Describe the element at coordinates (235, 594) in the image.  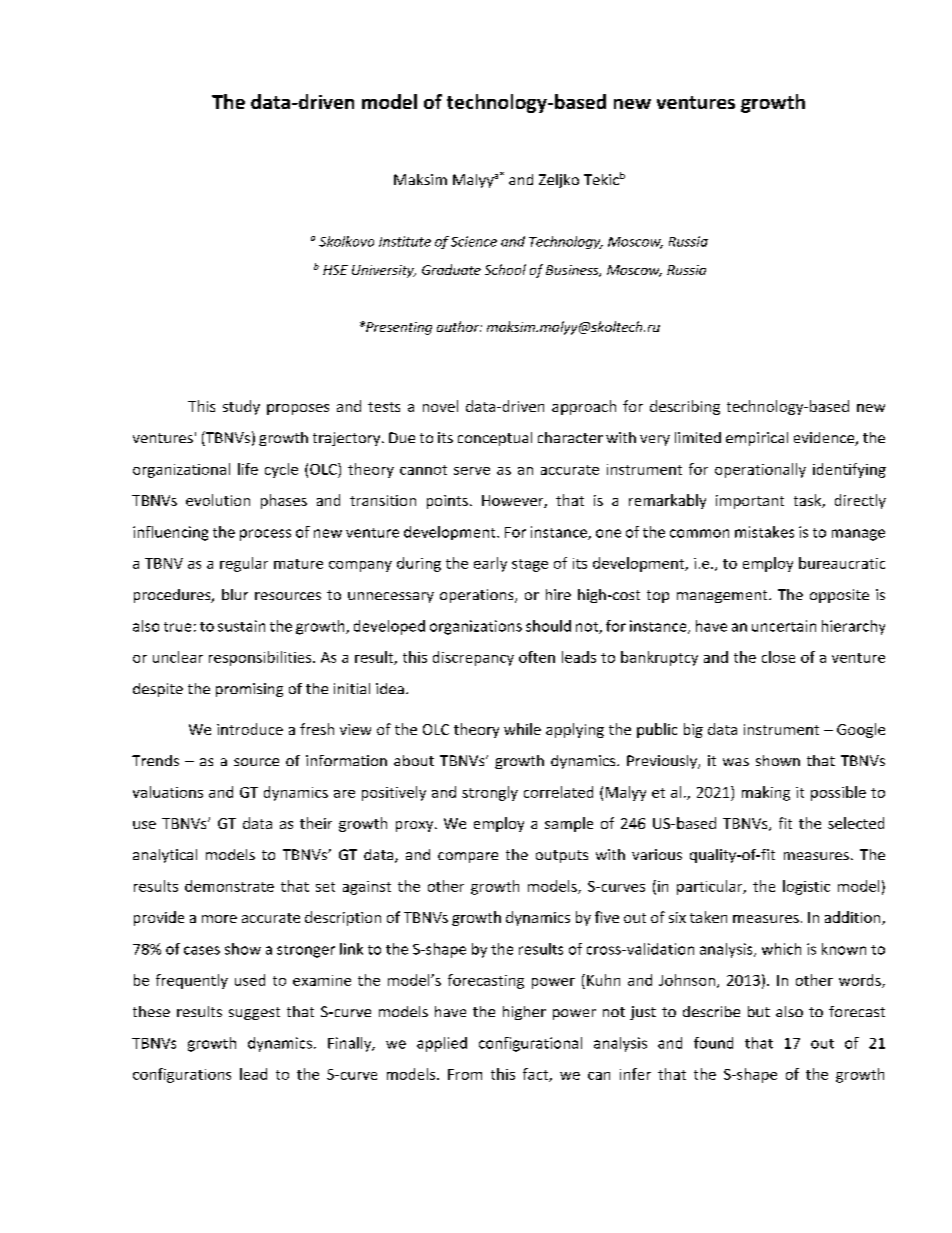
I see `blur` at that location.
